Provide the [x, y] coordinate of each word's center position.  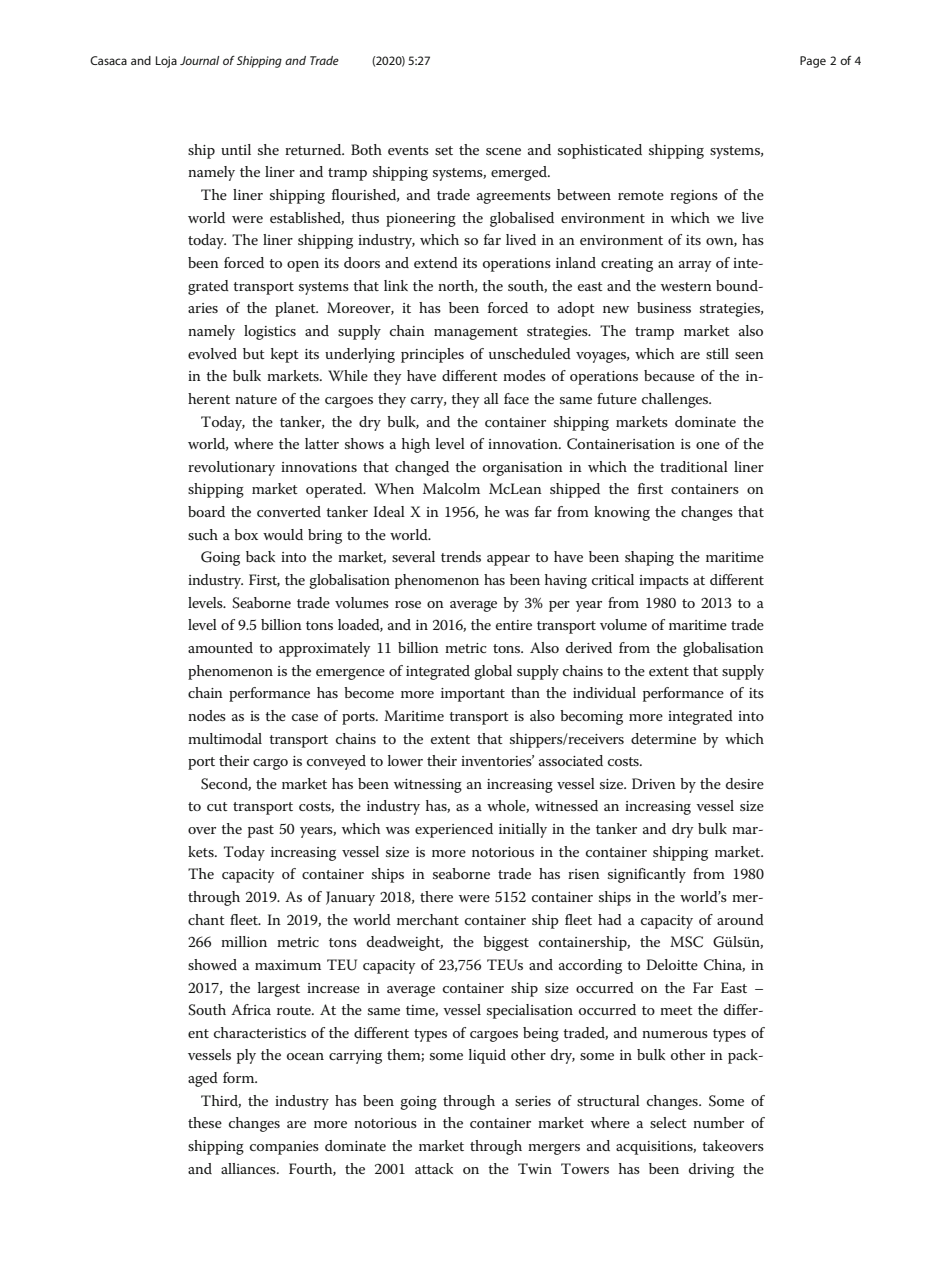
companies [284, 1148]
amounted [220, 647]
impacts [664, 582]
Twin [535, 1168]
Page [813, 62]
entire [514, 625]
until [236, 149]
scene [503, 151]
